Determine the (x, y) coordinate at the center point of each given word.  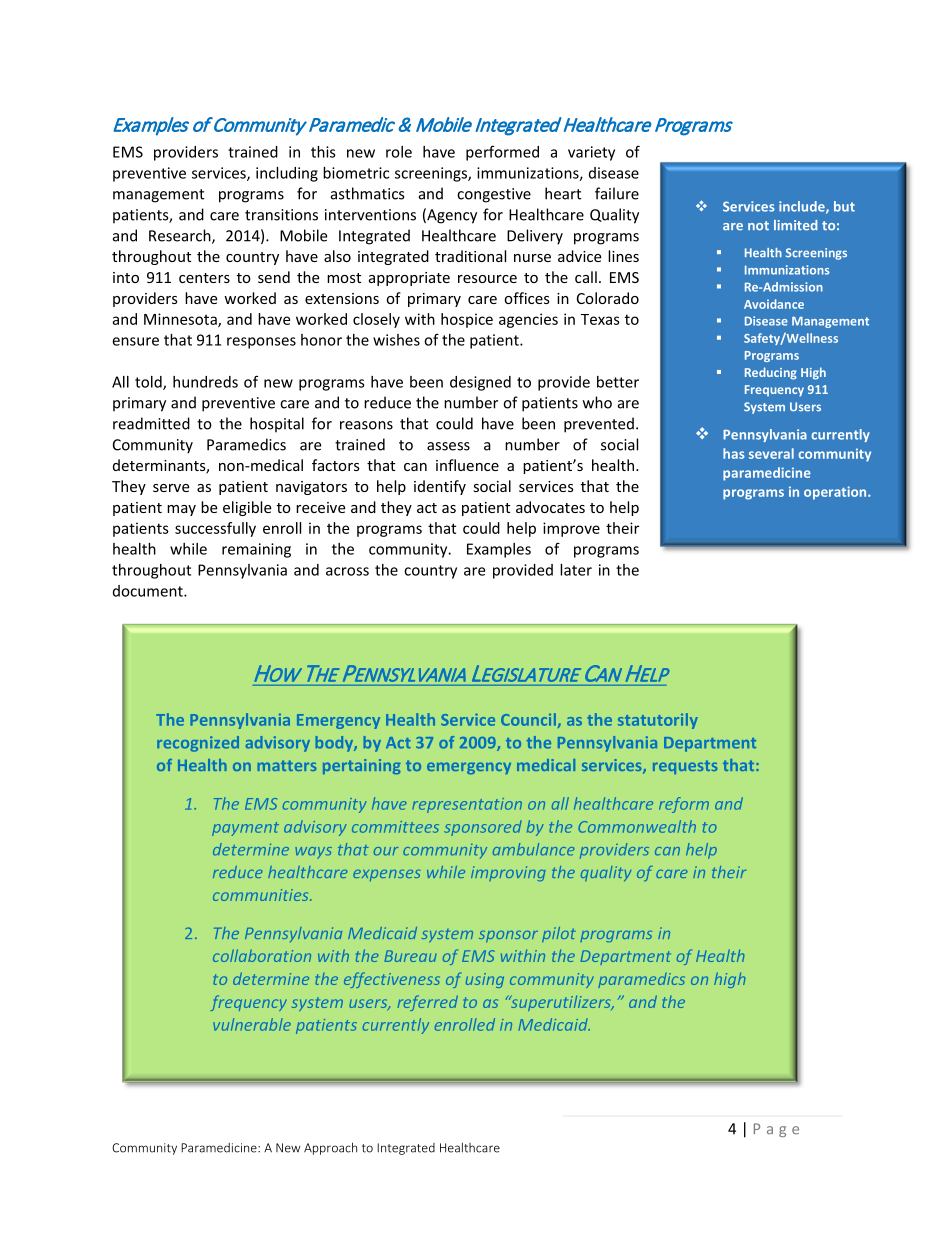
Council (528, 719)
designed (480, 383)
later (576, 570)
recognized (198, 744)
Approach (330, 1148)
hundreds (205, 382)
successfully (215, 529)
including (287, 174)
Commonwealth (637, 826)
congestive (494, 195)
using (485, 980)
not (758, 226)
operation (836, 493)
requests (685, 767)
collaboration (262, 955)
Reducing (771, 373)
